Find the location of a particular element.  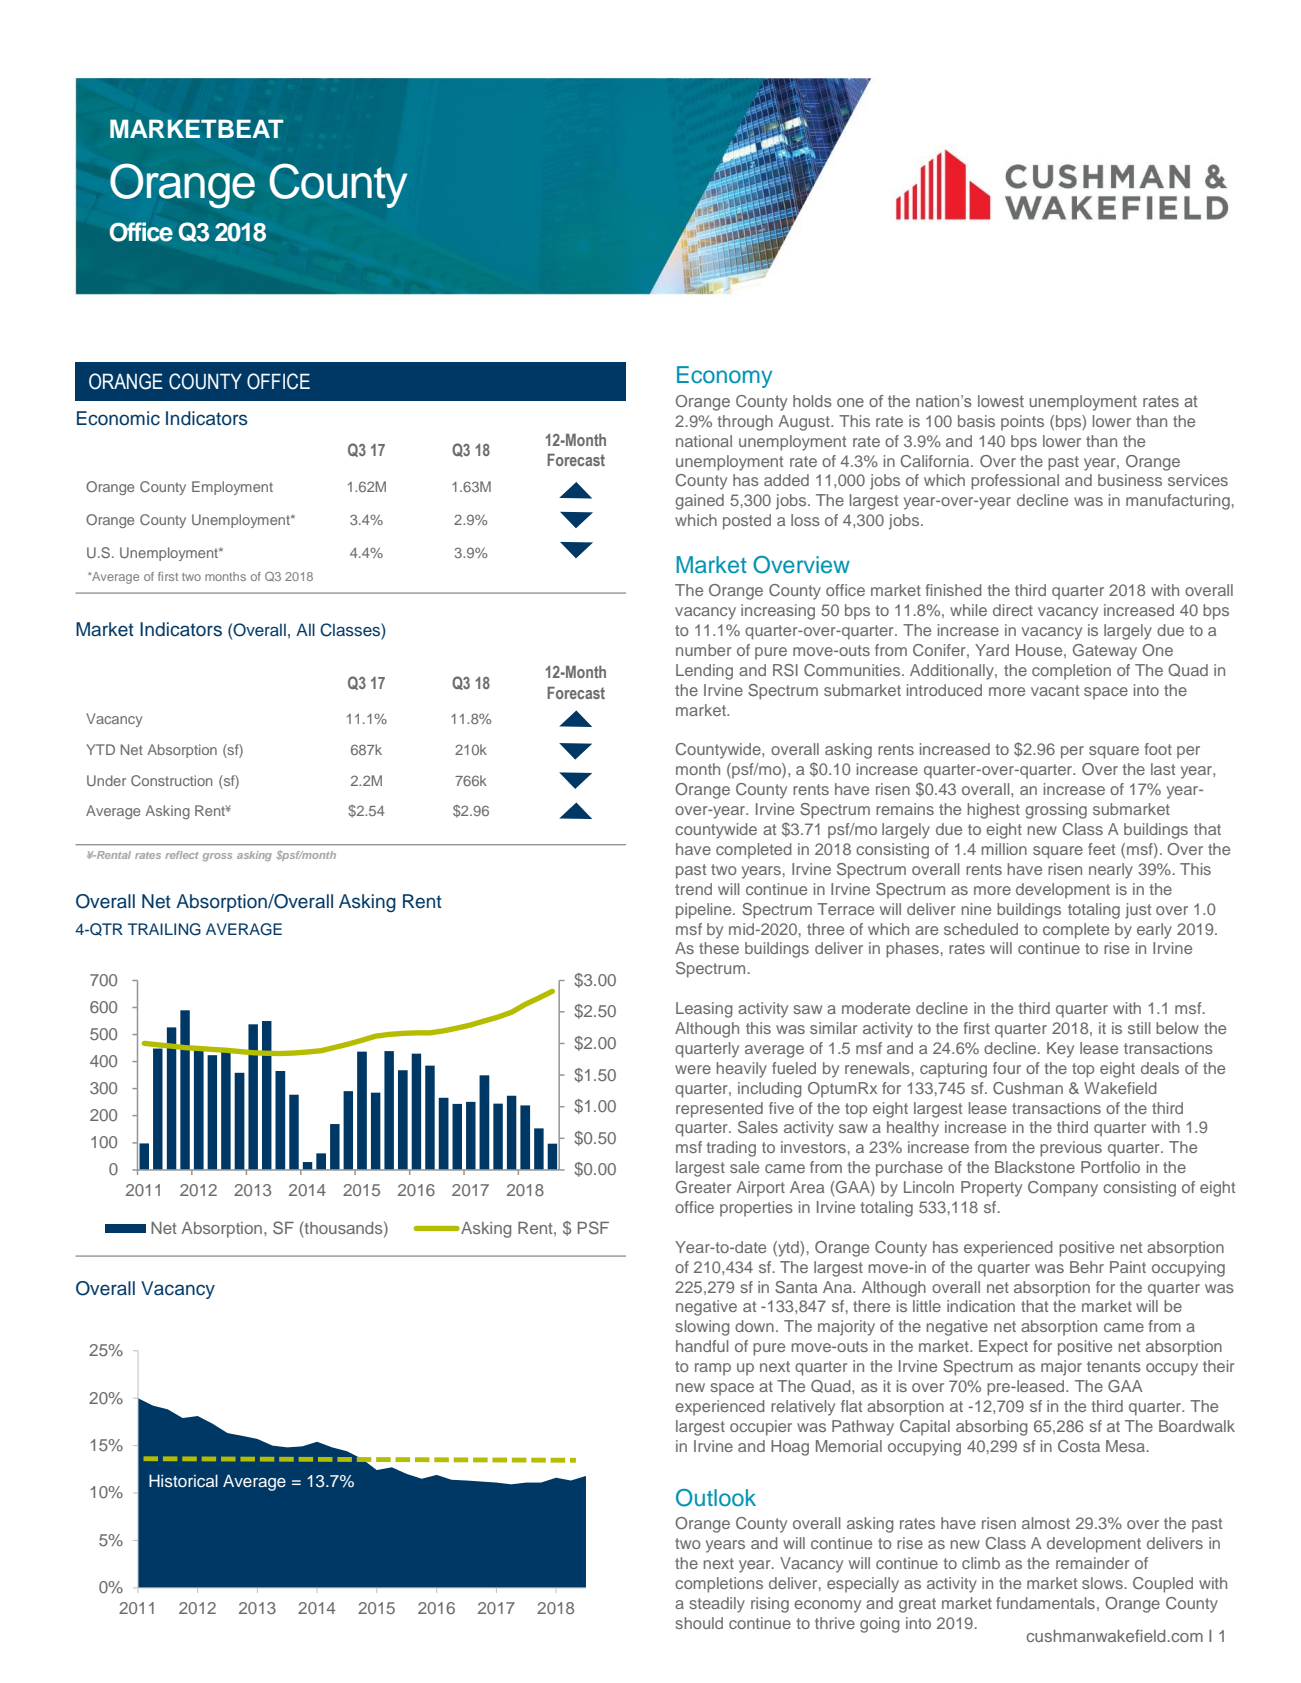

vacant is located at coordinates (1055, 690).
